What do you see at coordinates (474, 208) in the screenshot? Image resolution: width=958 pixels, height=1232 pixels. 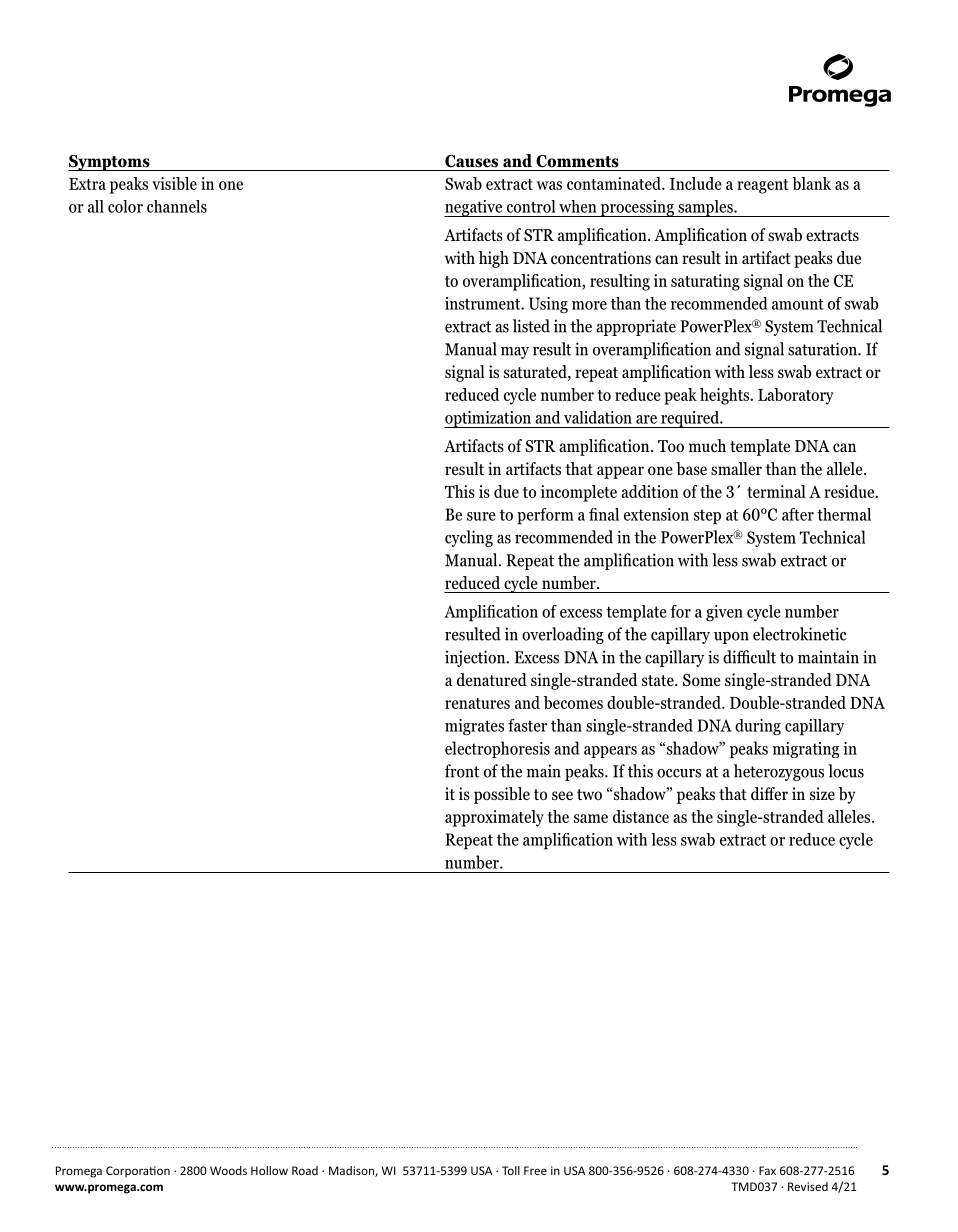 I see `negative` at bounding box center [474, 208].
